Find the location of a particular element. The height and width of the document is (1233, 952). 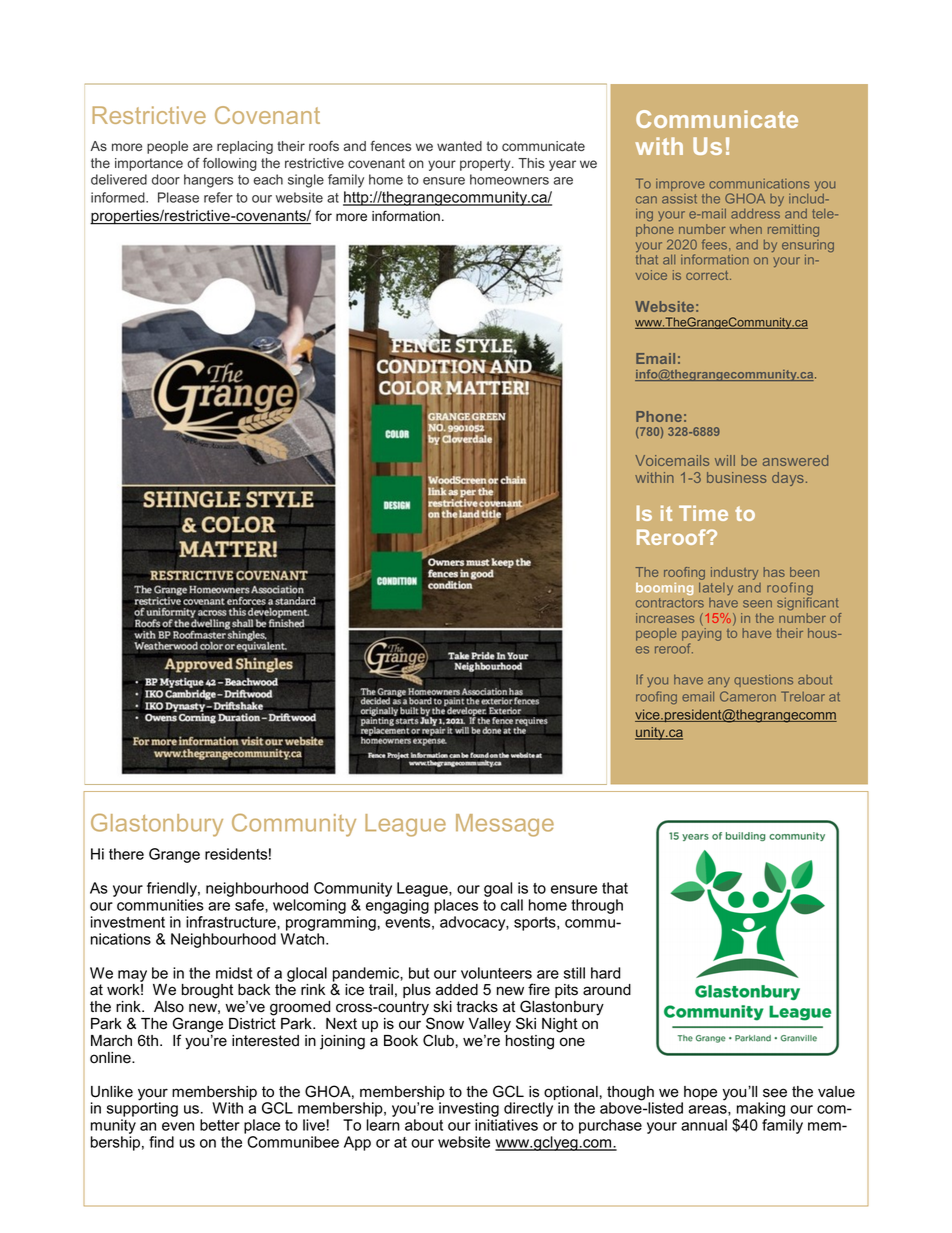

making is located at coordinates (759, 1111).
